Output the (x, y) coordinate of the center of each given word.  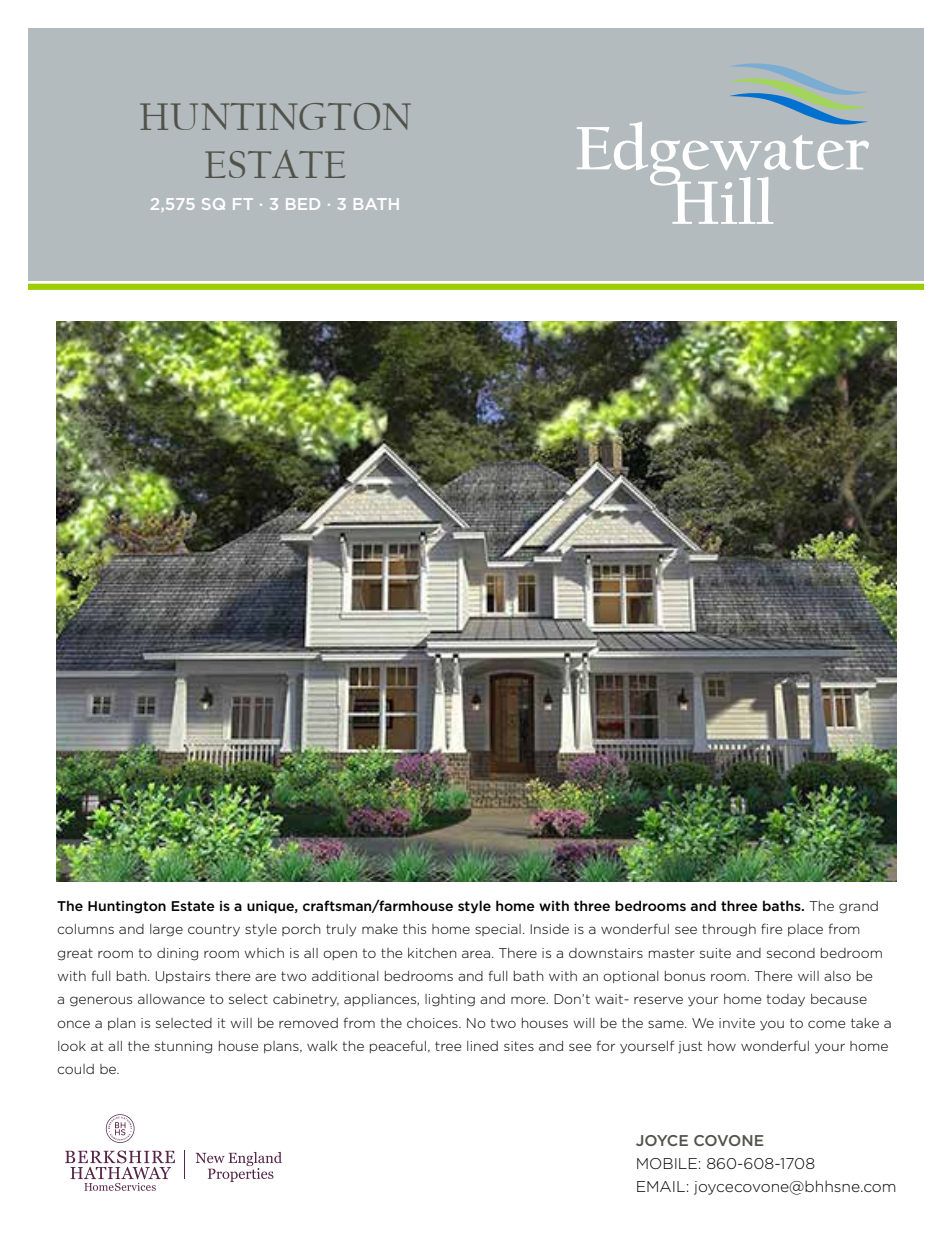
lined (482, 1046)
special (498, 930)
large (166, 930)
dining (177, 954)
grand (858, 907)
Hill (721, 199)
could (75, 1069)
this (414, 929)
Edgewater (723, 153)
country (214, 930)
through (729, 930)
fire (771, 928)
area (476, 954)
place (805, 930)
